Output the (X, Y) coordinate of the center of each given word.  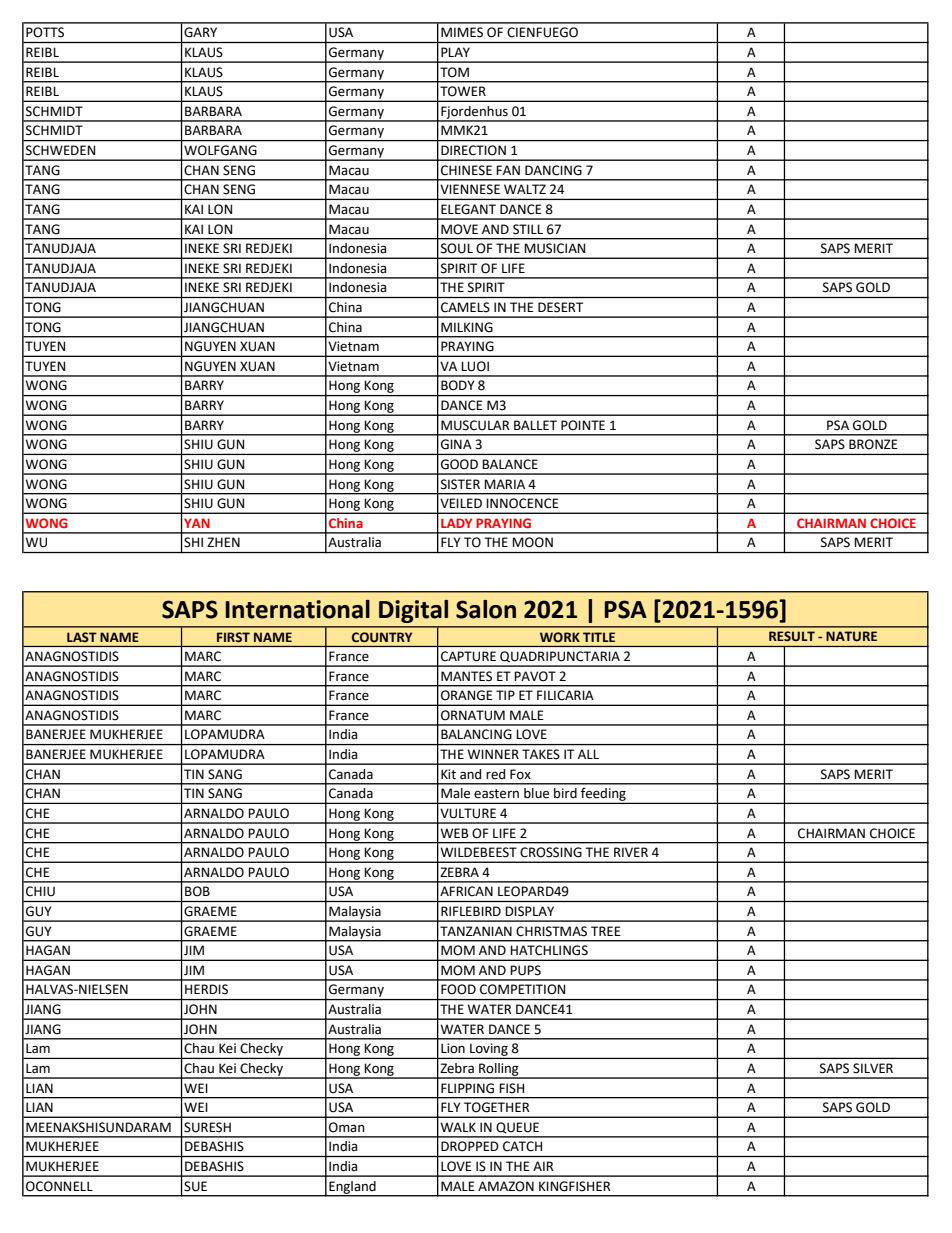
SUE (195, 1186)
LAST (82, 637)
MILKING (467, 327)
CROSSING (551, 852)
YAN (197, 523)
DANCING (553, 170)
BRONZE (873, 444)
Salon (486, 609)
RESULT (792, 636)
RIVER (631, 852)
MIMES (462, 32)
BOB (197, 891)
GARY (200, 32)
